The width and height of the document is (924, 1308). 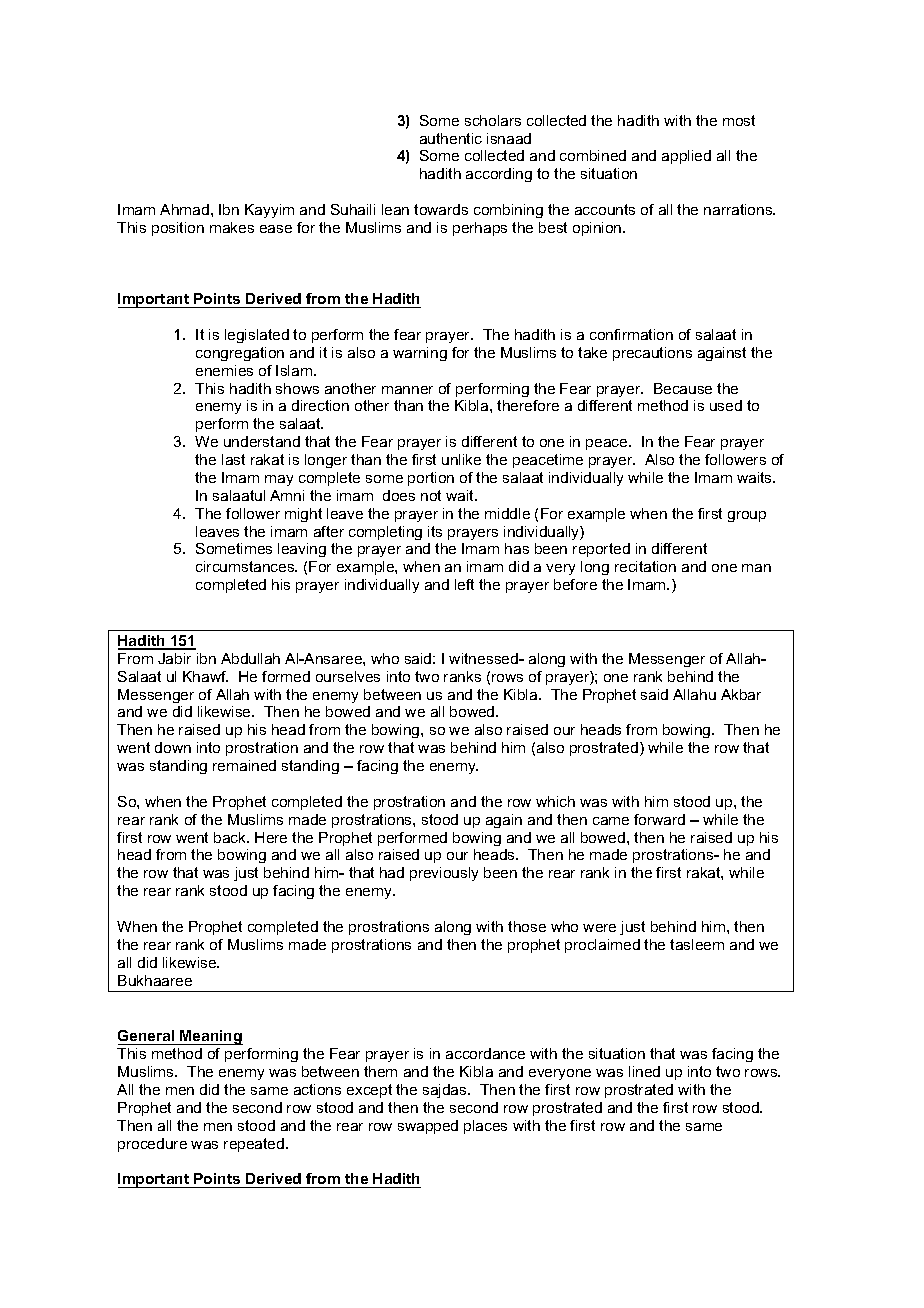 I want to click on scholars, so click(x=493, y=120).
